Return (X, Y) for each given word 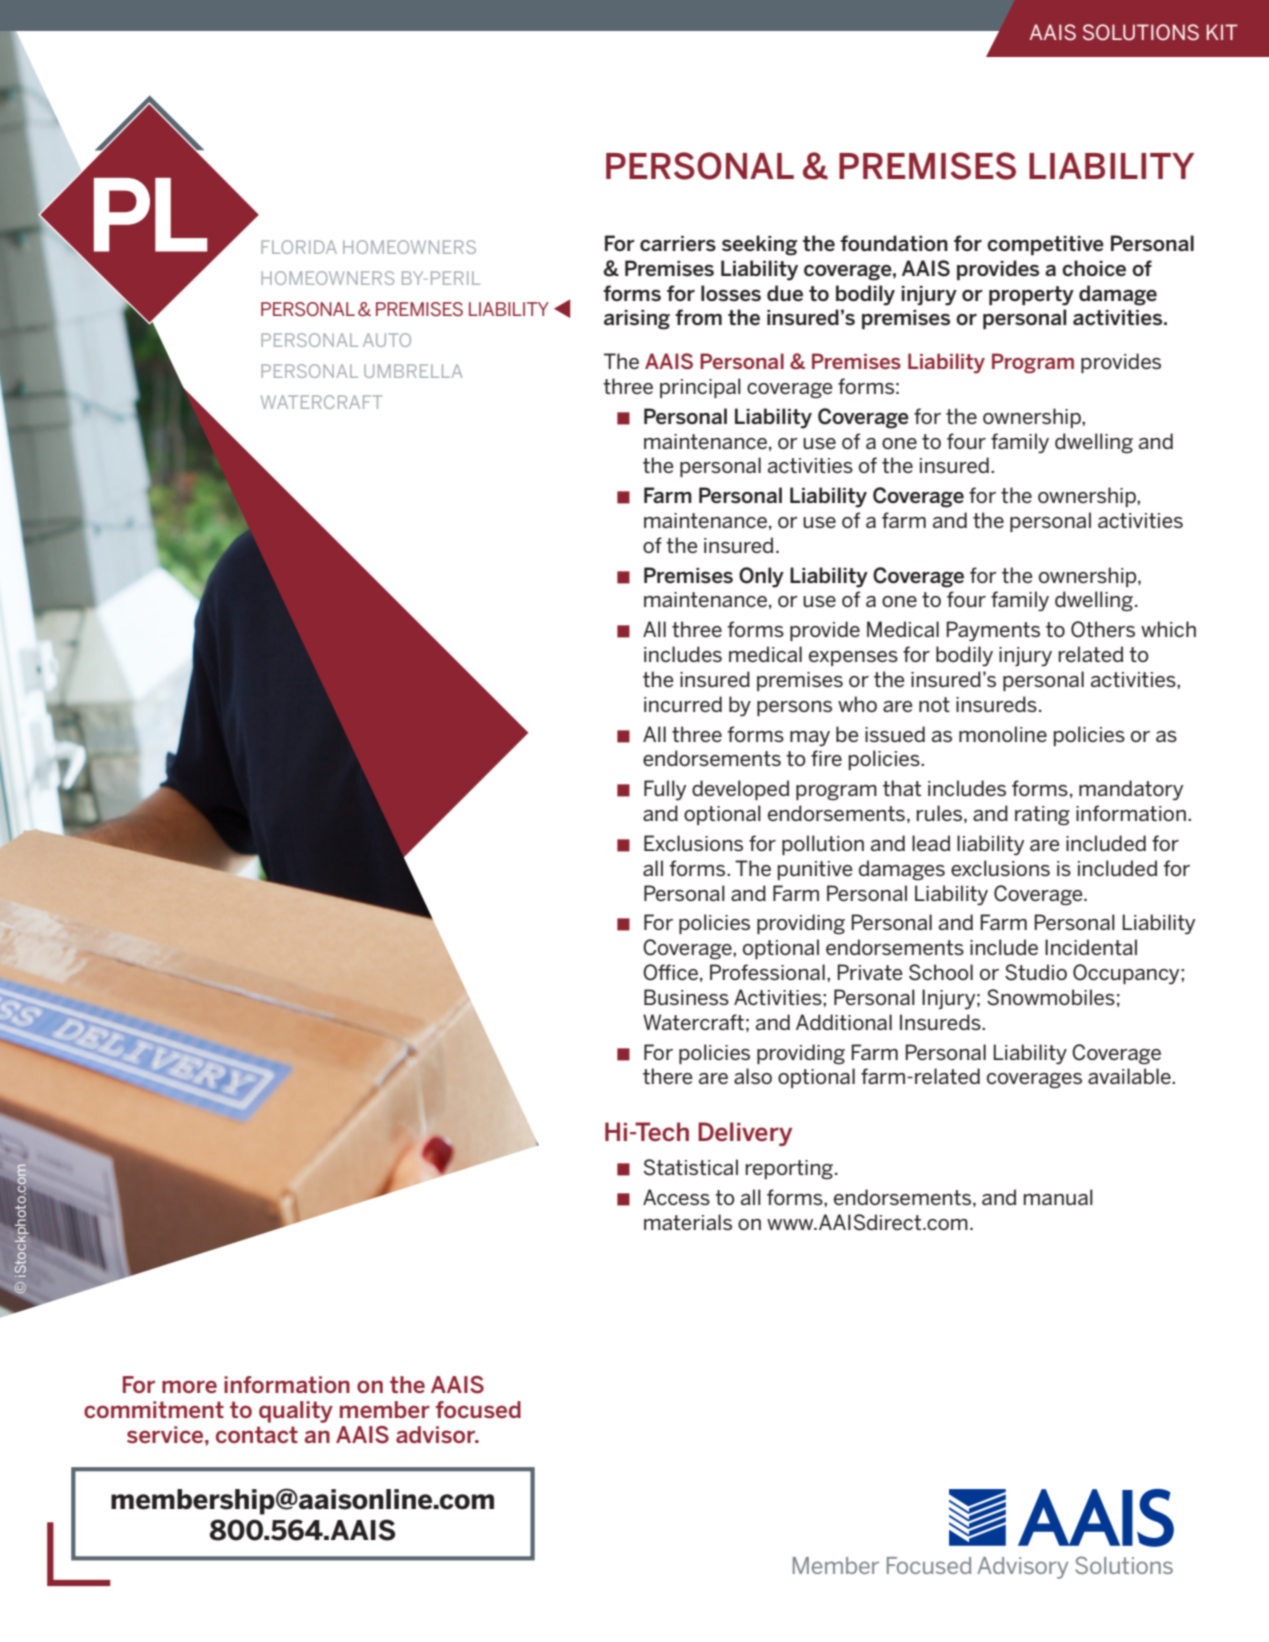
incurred (683, 704)
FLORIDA (299, 247)
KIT (1222, 32)
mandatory (1131, 790)
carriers (678, 244)
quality (296, 1412)
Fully (665, 790)
